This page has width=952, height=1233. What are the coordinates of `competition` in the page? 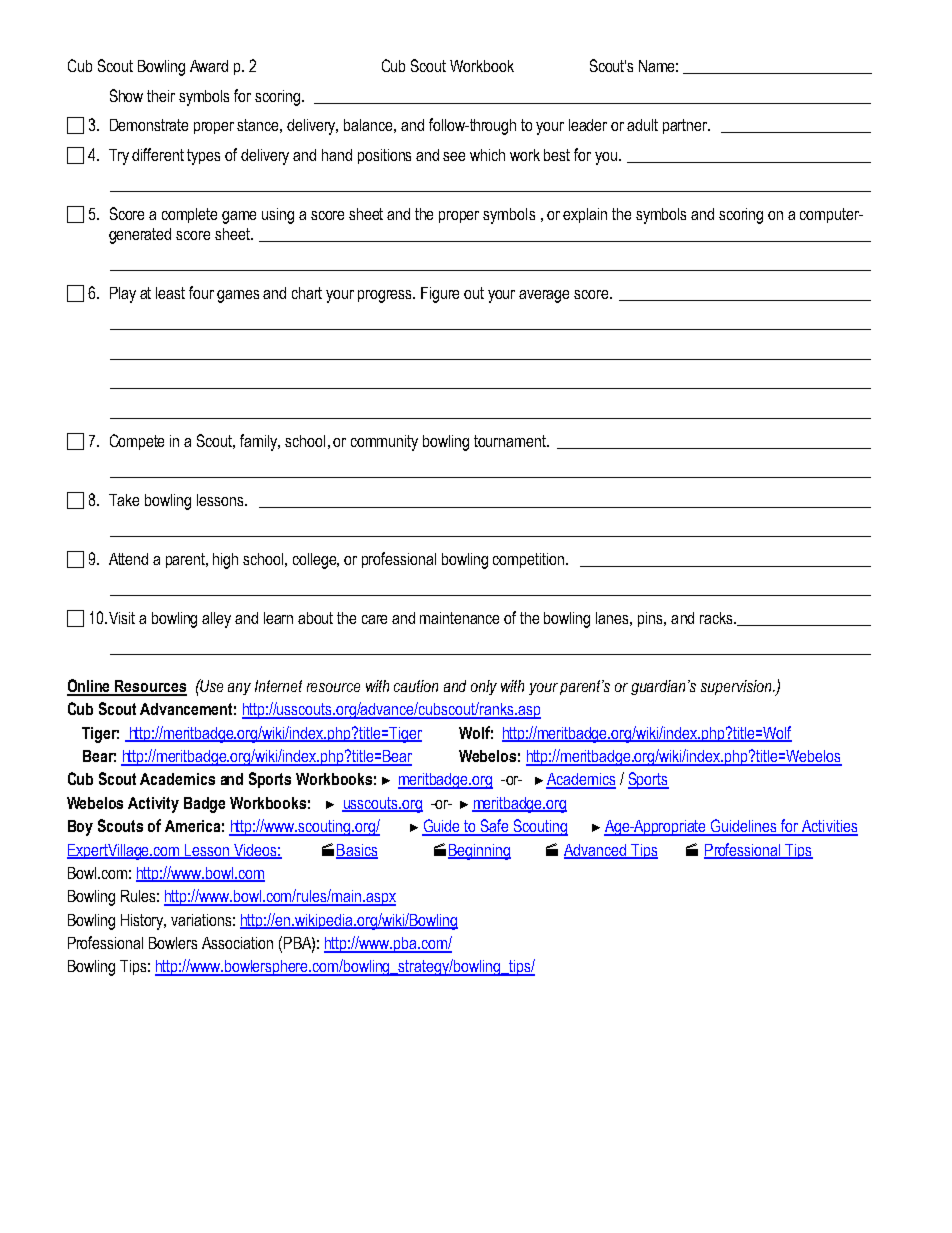 It's located at (530, 560).
